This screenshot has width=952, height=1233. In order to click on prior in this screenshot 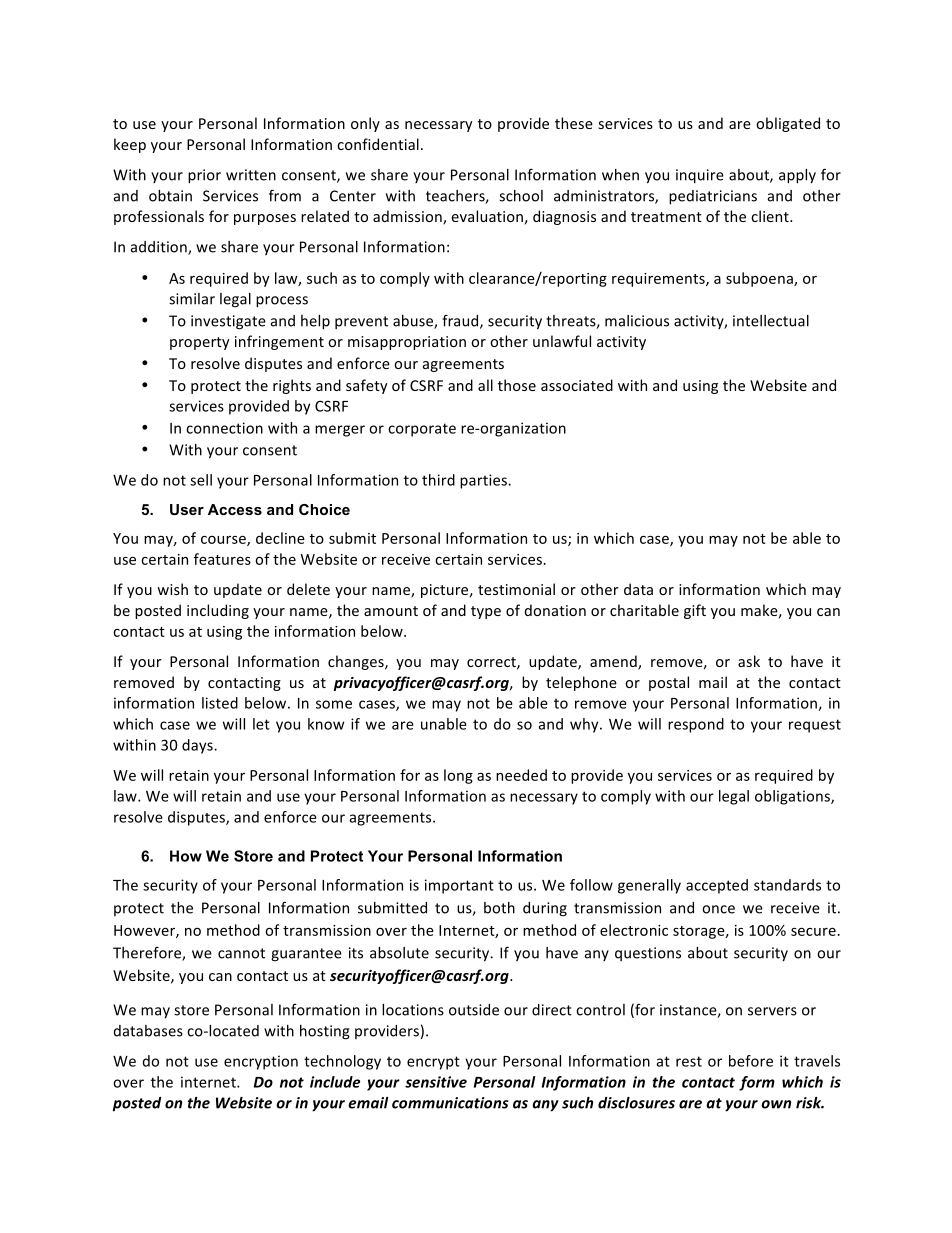, I will do `click(204, 176)`.
